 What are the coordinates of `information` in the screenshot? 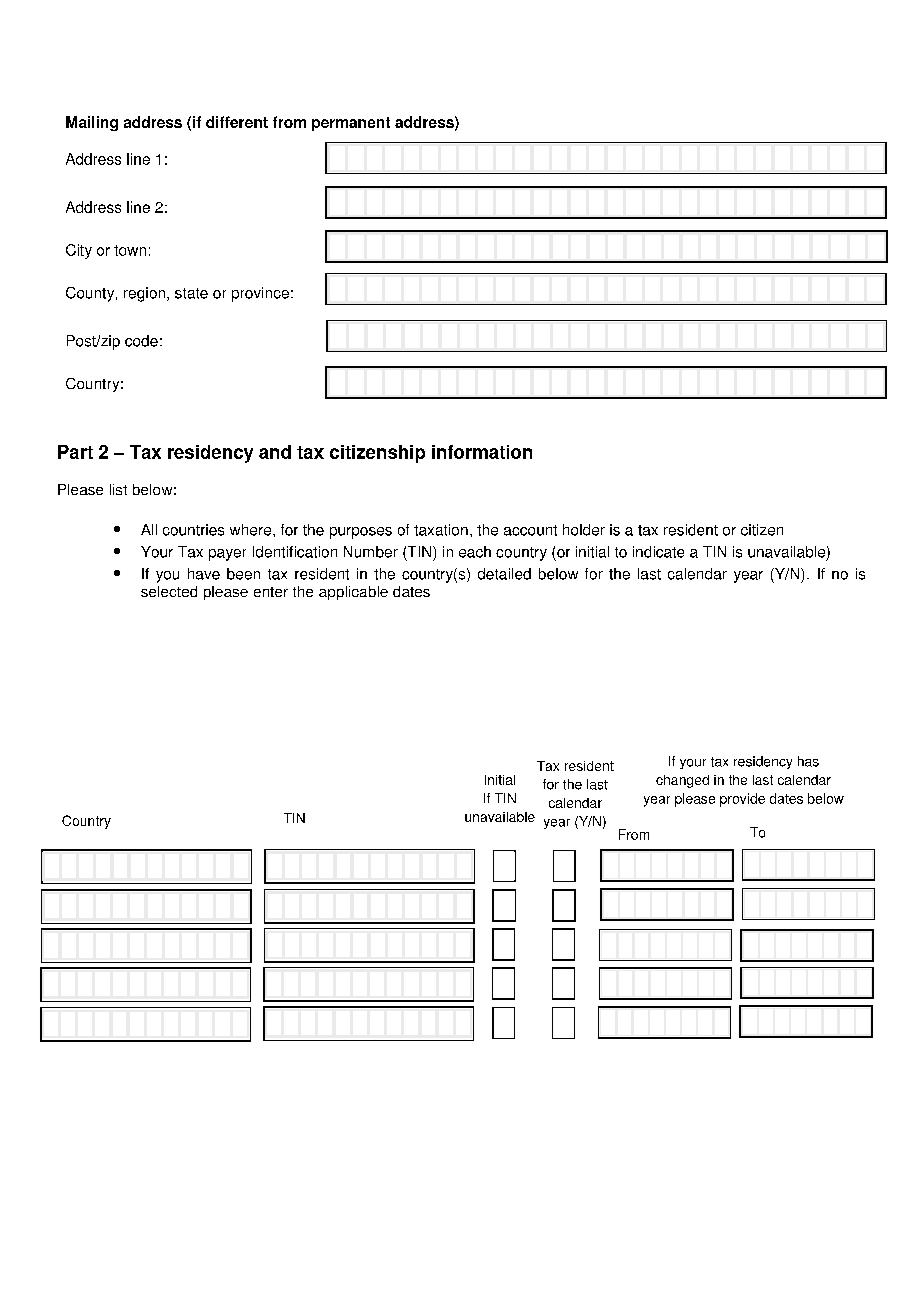 It's located at (482, 452).
